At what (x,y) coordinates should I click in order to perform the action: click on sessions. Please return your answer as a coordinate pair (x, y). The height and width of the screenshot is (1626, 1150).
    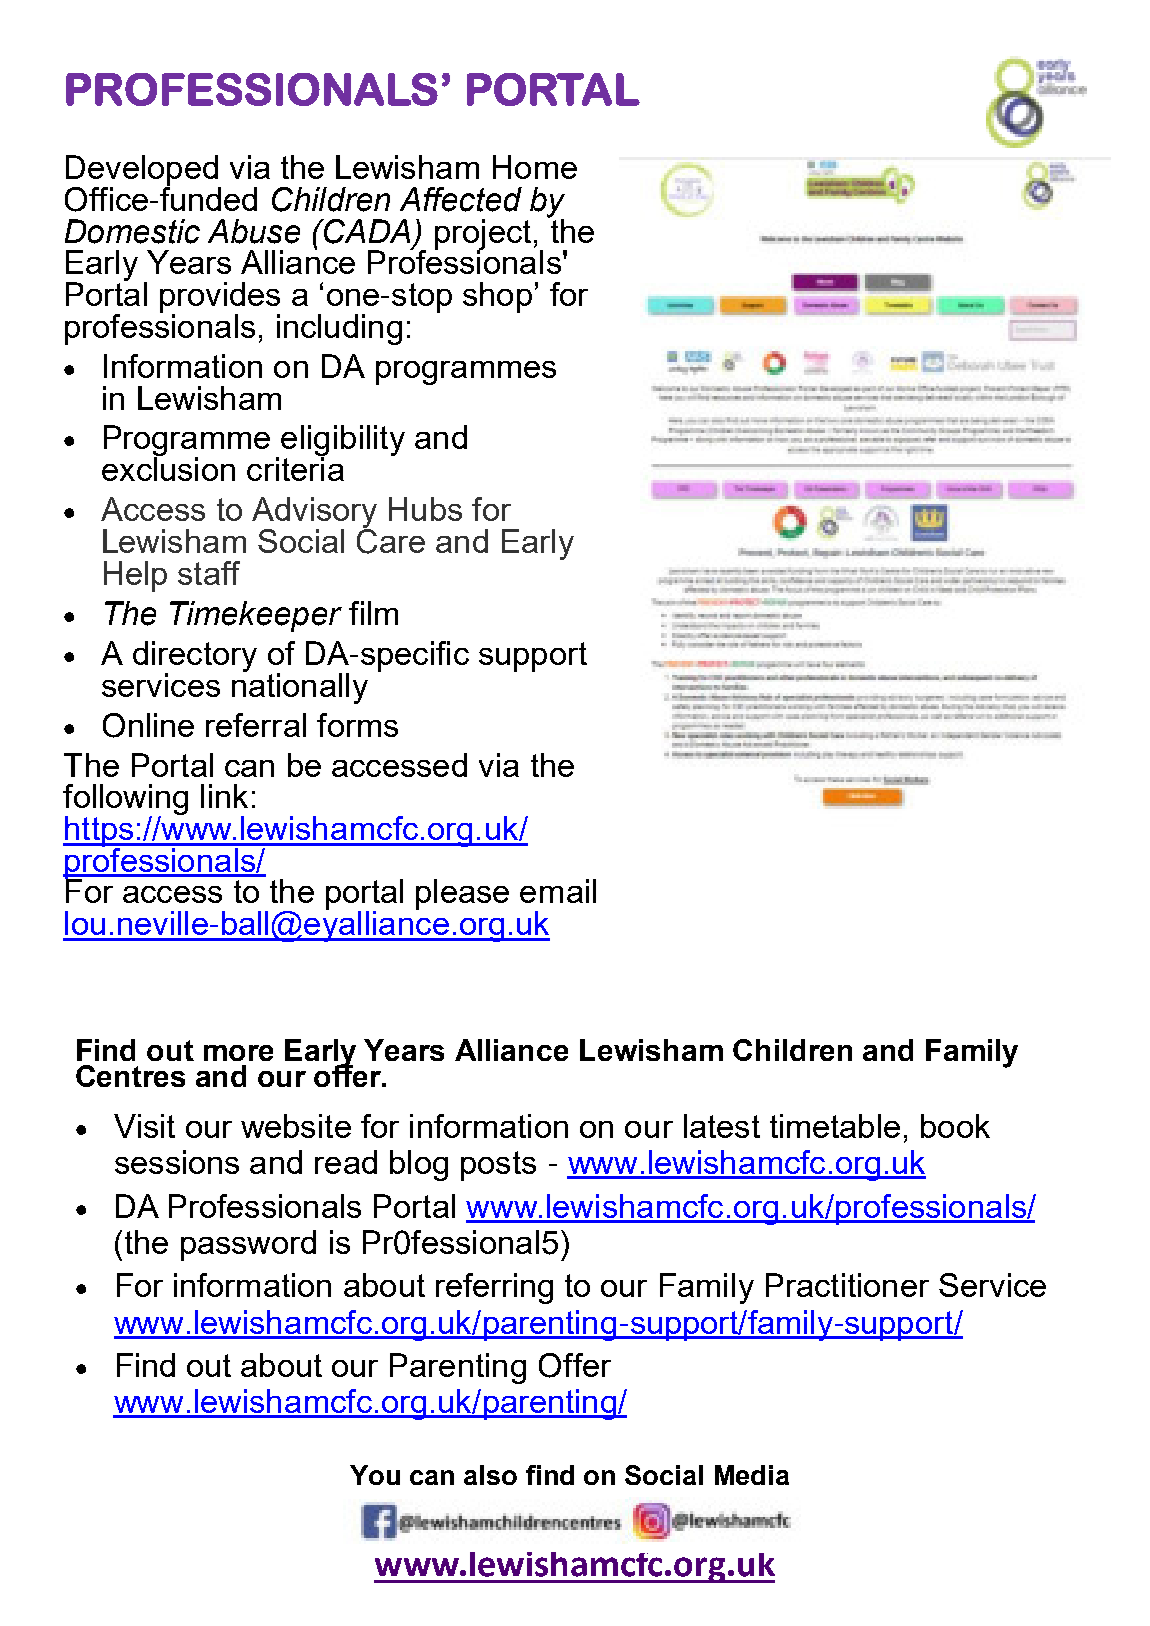
    Looking at the image, I should click on (177, 1162).
